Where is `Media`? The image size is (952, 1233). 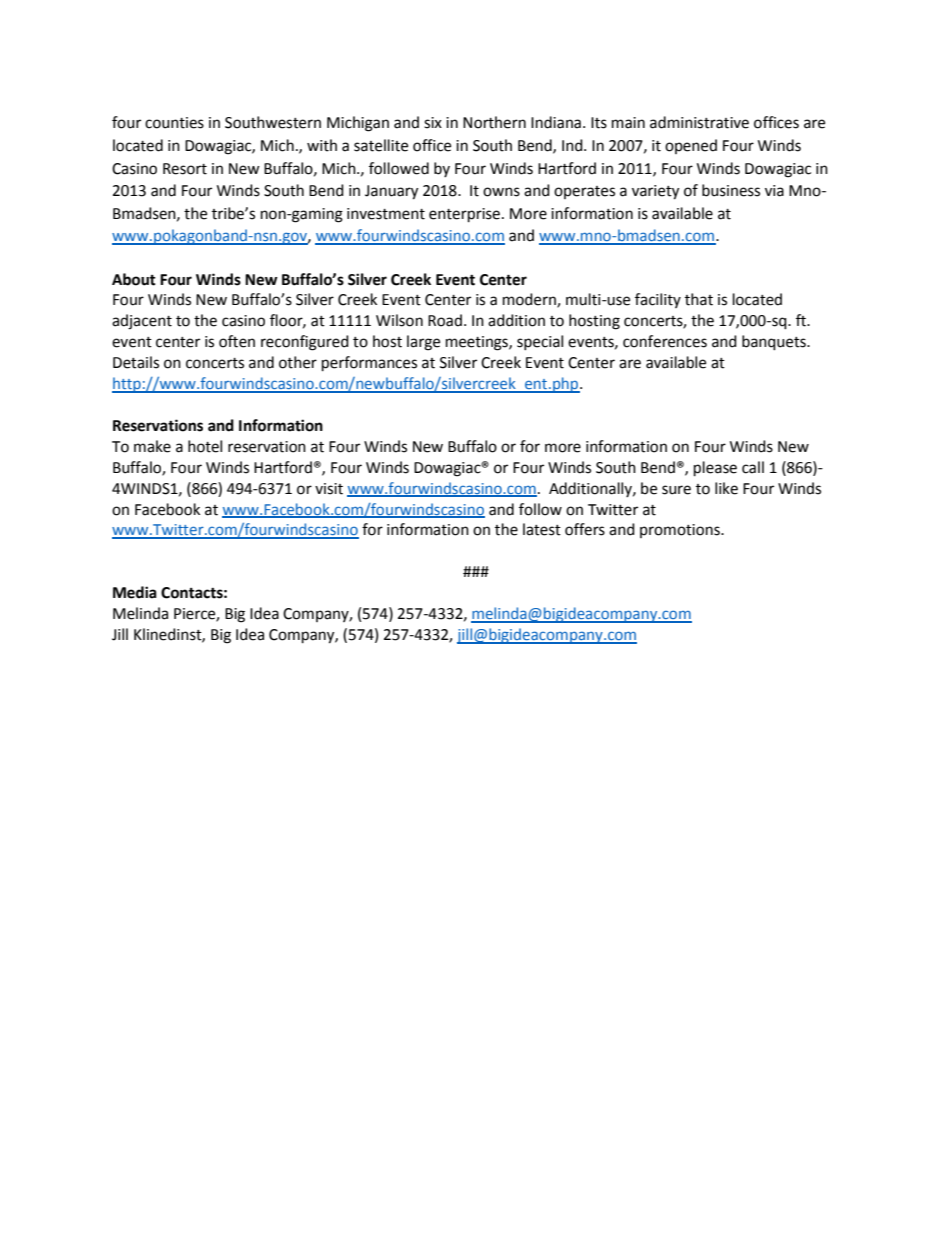
Media is located at coordinates (135, 592).
